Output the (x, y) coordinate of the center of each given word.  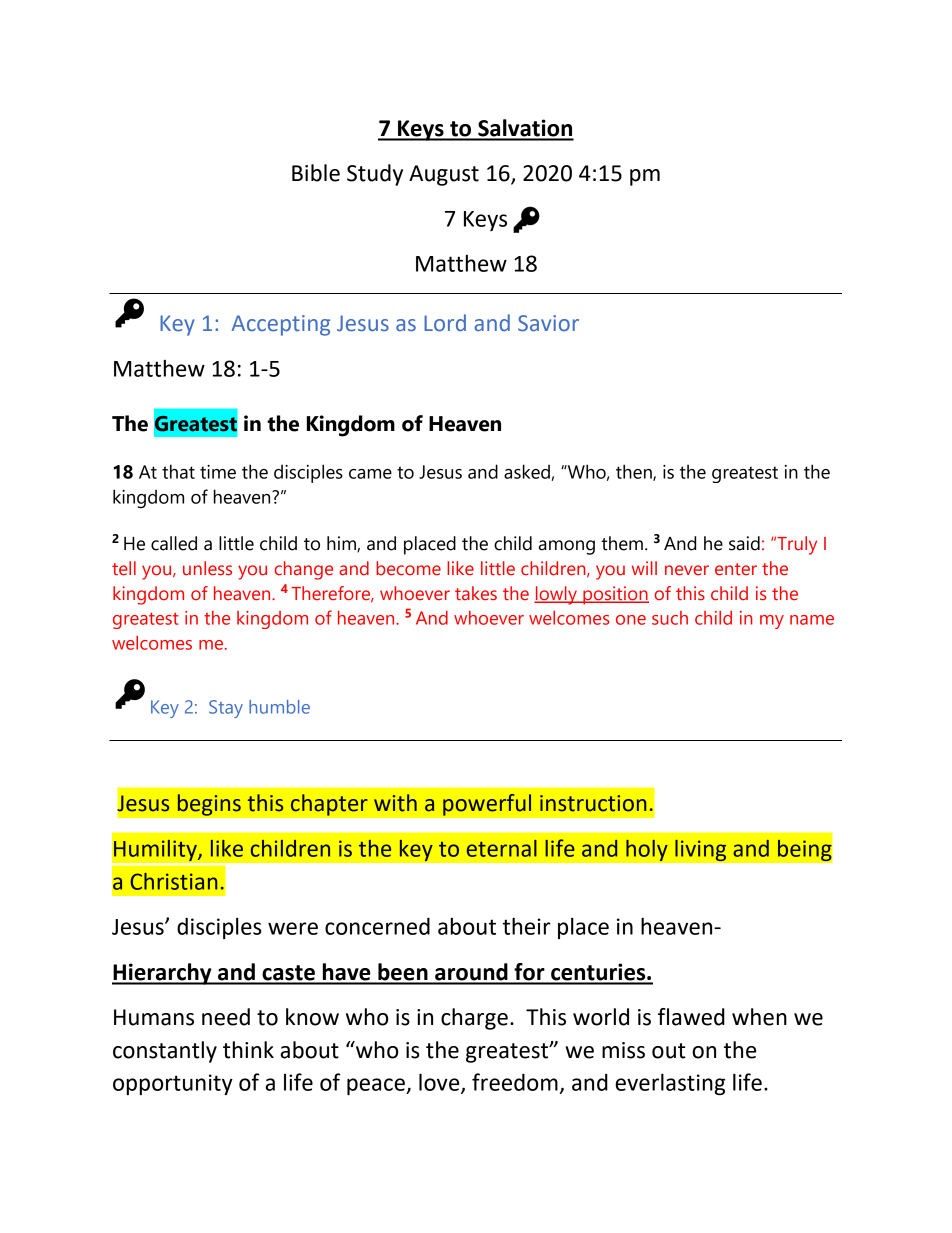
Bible (316, 173)
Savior (548, 323)
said (744, 543)
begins (209, 805)
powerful (487, 804)
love (440, 1083)
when (759, 1017)
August (444, 175)
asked (528, 472)
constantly (165, 1052)
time (218, 472)
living (701, 850)
